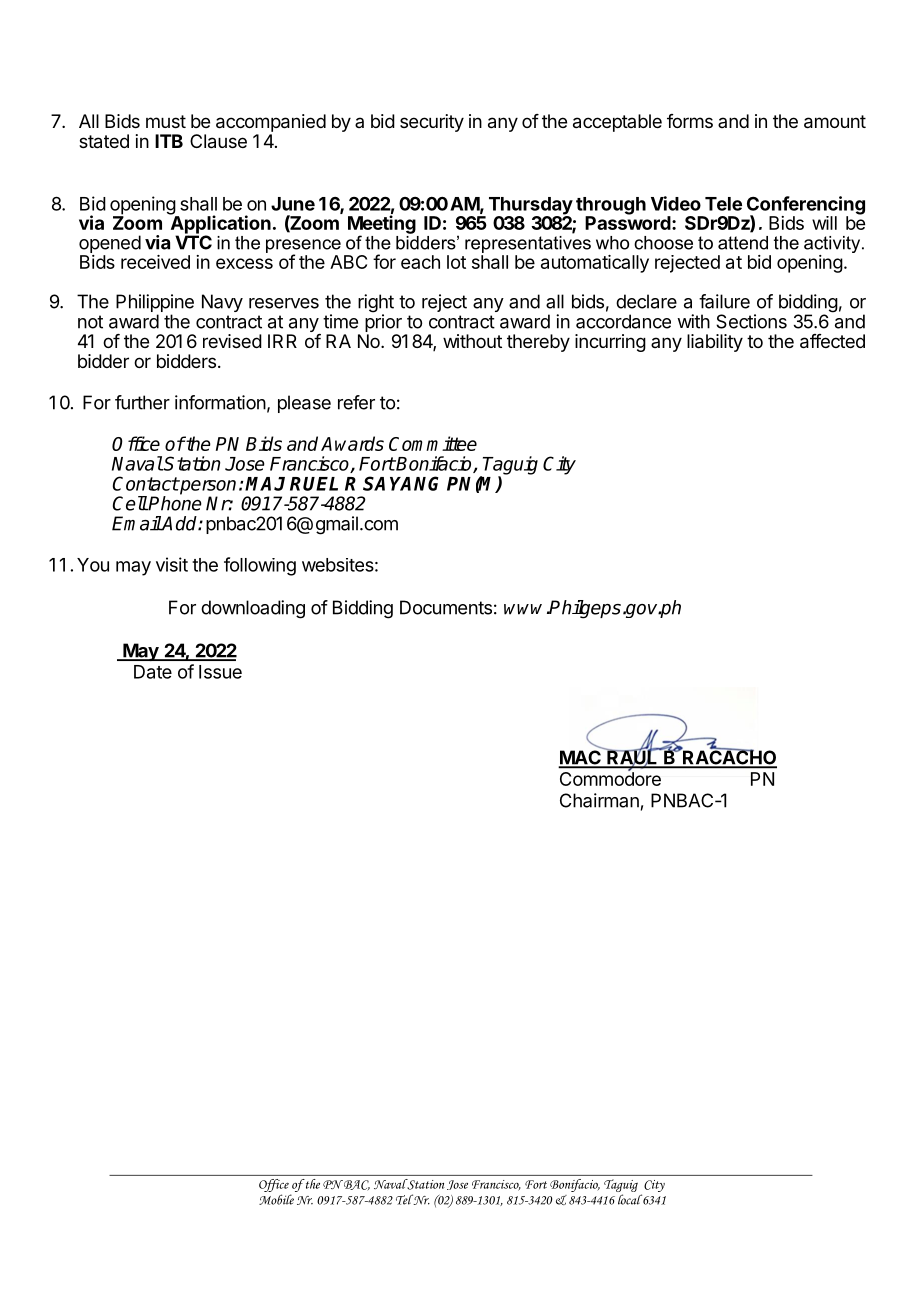  I want to click on forms, so click(690, 121).
